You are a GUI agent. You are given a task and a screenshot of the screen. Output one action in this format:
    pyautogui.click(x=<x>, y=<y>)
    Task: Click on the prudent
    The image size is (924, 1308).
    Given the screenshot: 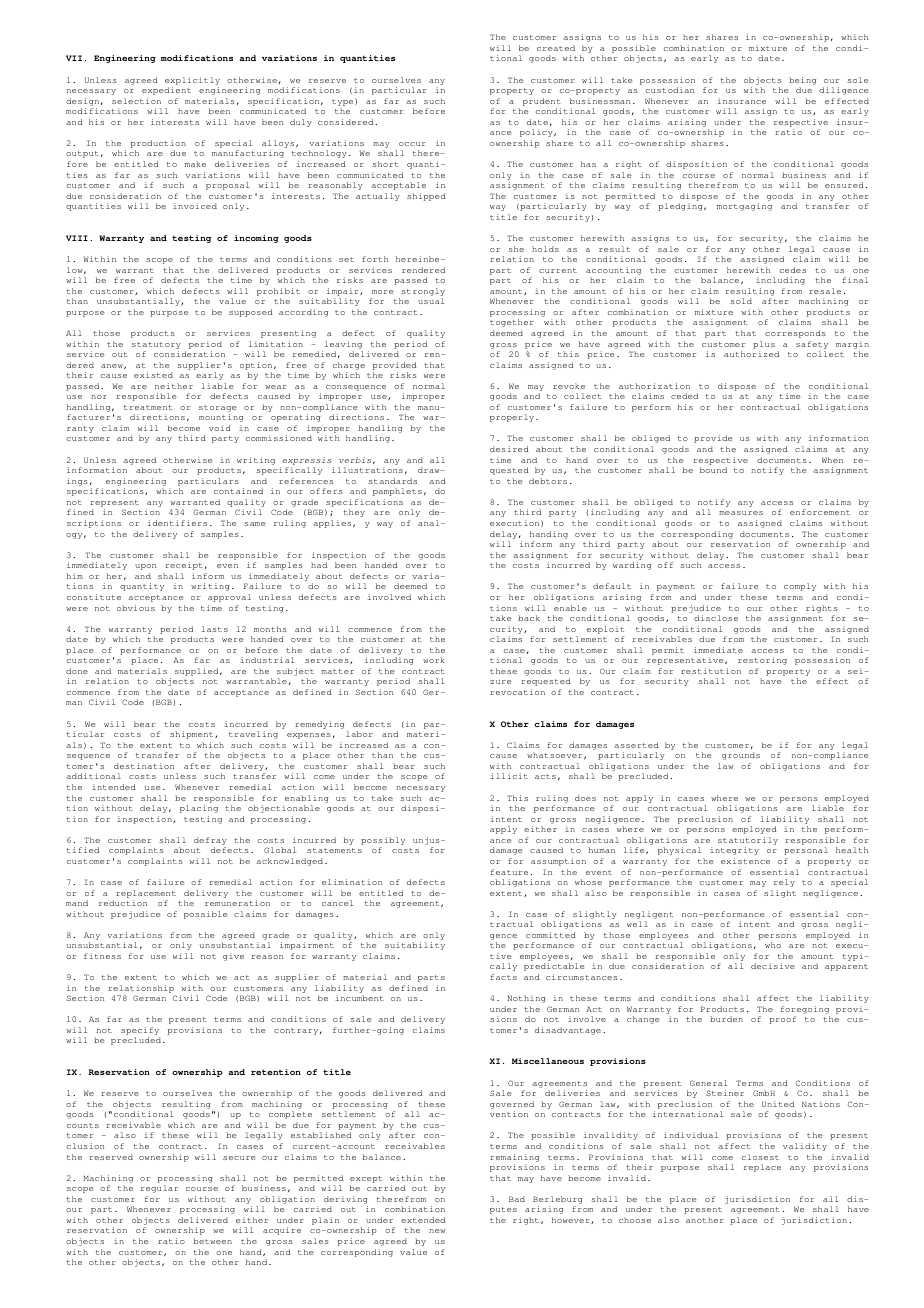 What is the action you would take?
    pyautogui.click(x=542, y=102)
